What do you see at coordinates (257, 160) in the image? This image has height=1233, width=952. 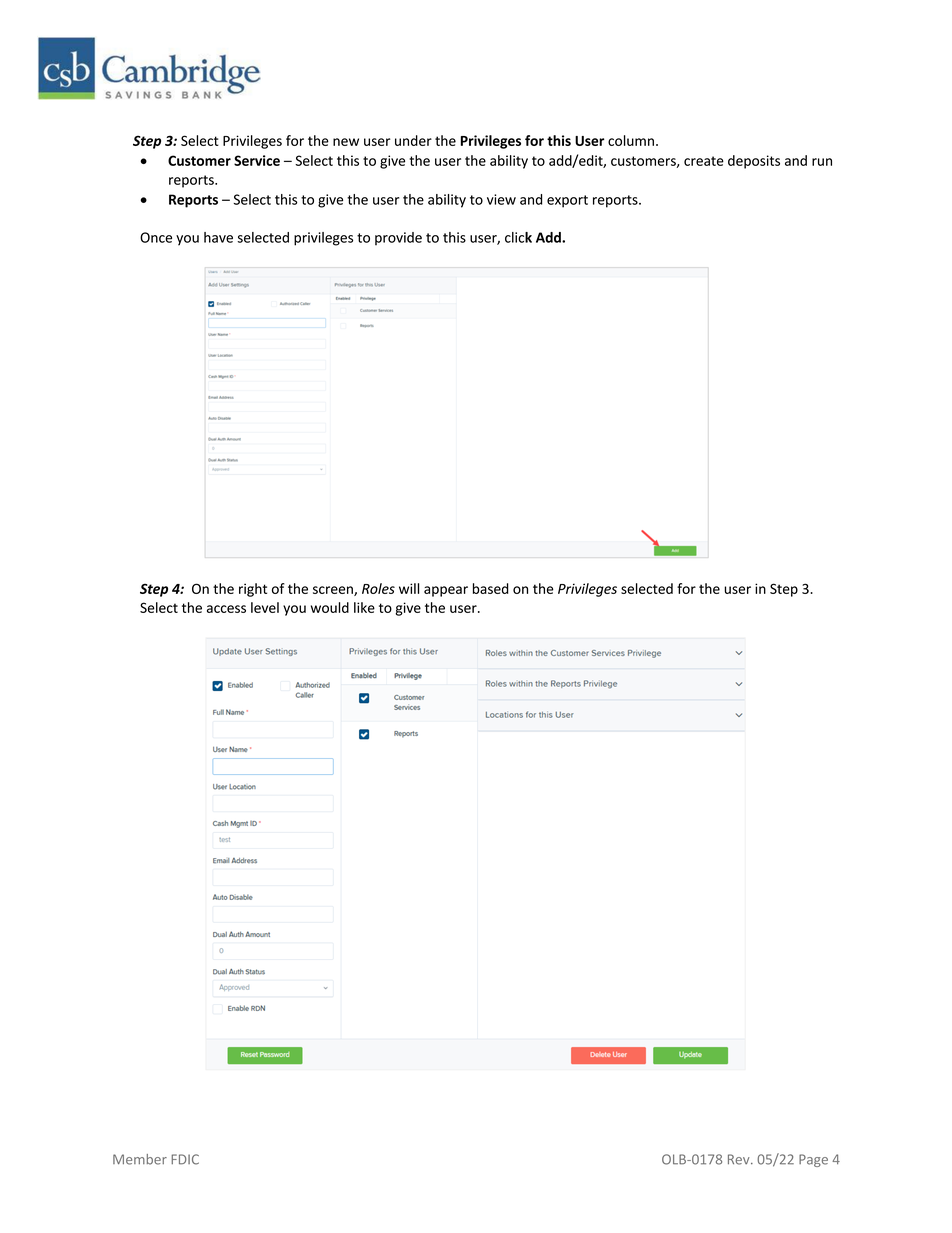 I see `Service` at bounding box center [257, 160].
